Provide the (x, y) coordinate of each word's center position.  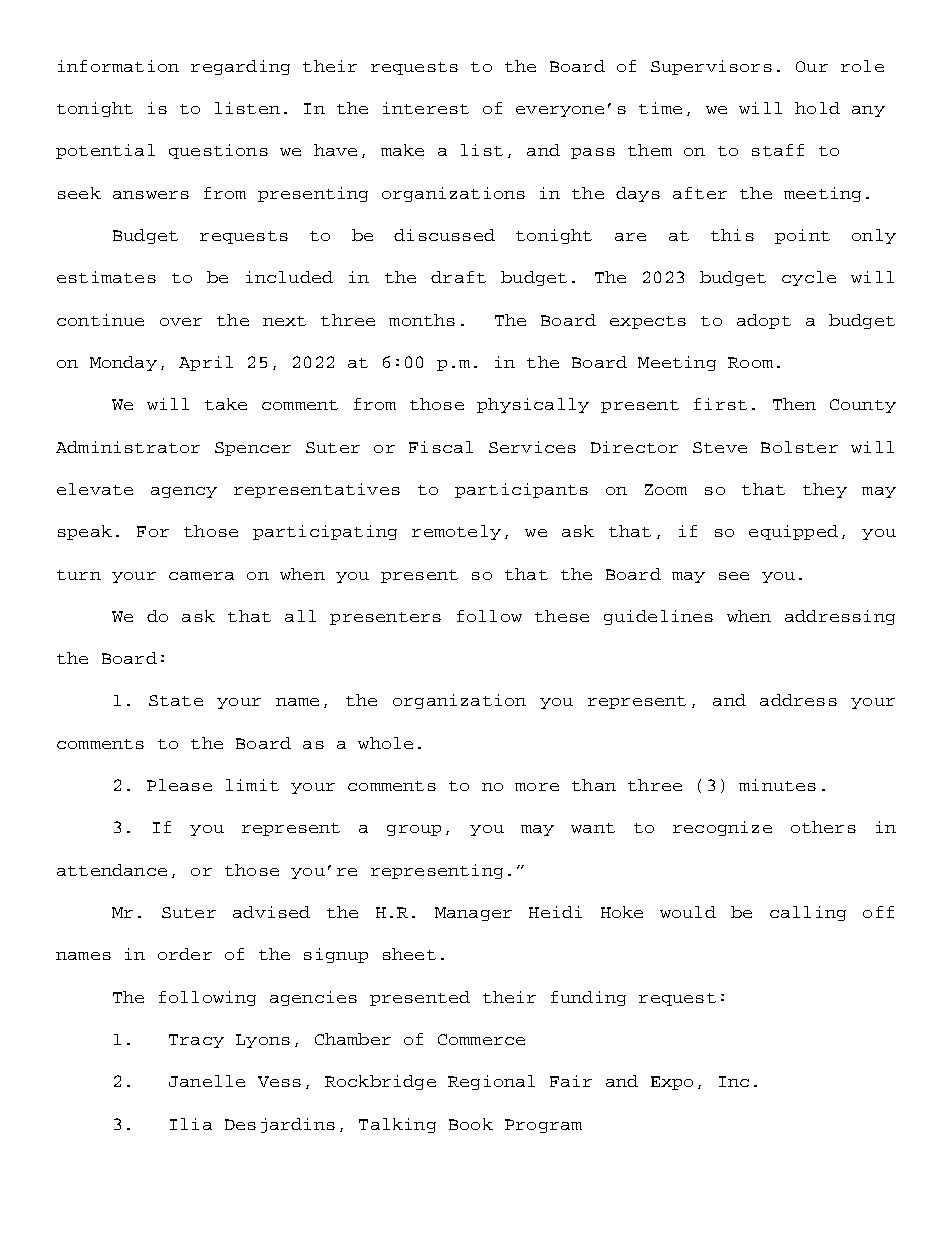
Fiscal (441, 447)
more (537, 787)
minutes (777, 785)
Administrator (128, 447)
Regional (491, 1082)
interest (426, 108)
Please (179, 785)
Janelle (207, 1081)
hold (817, 108)
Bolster (799, 447)
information (118, 66)
